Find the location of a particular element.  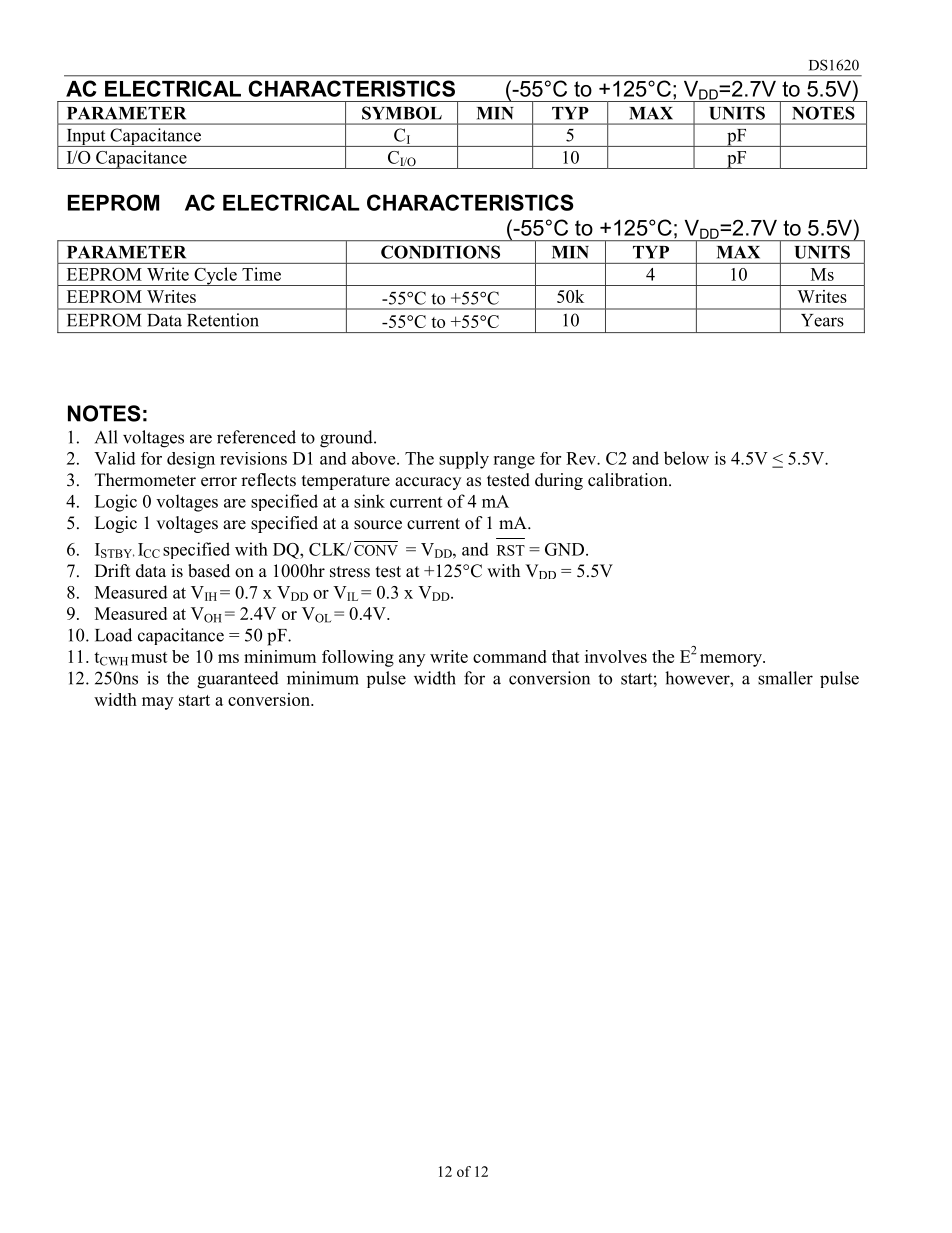

design is located at coordinates (191, 460).
